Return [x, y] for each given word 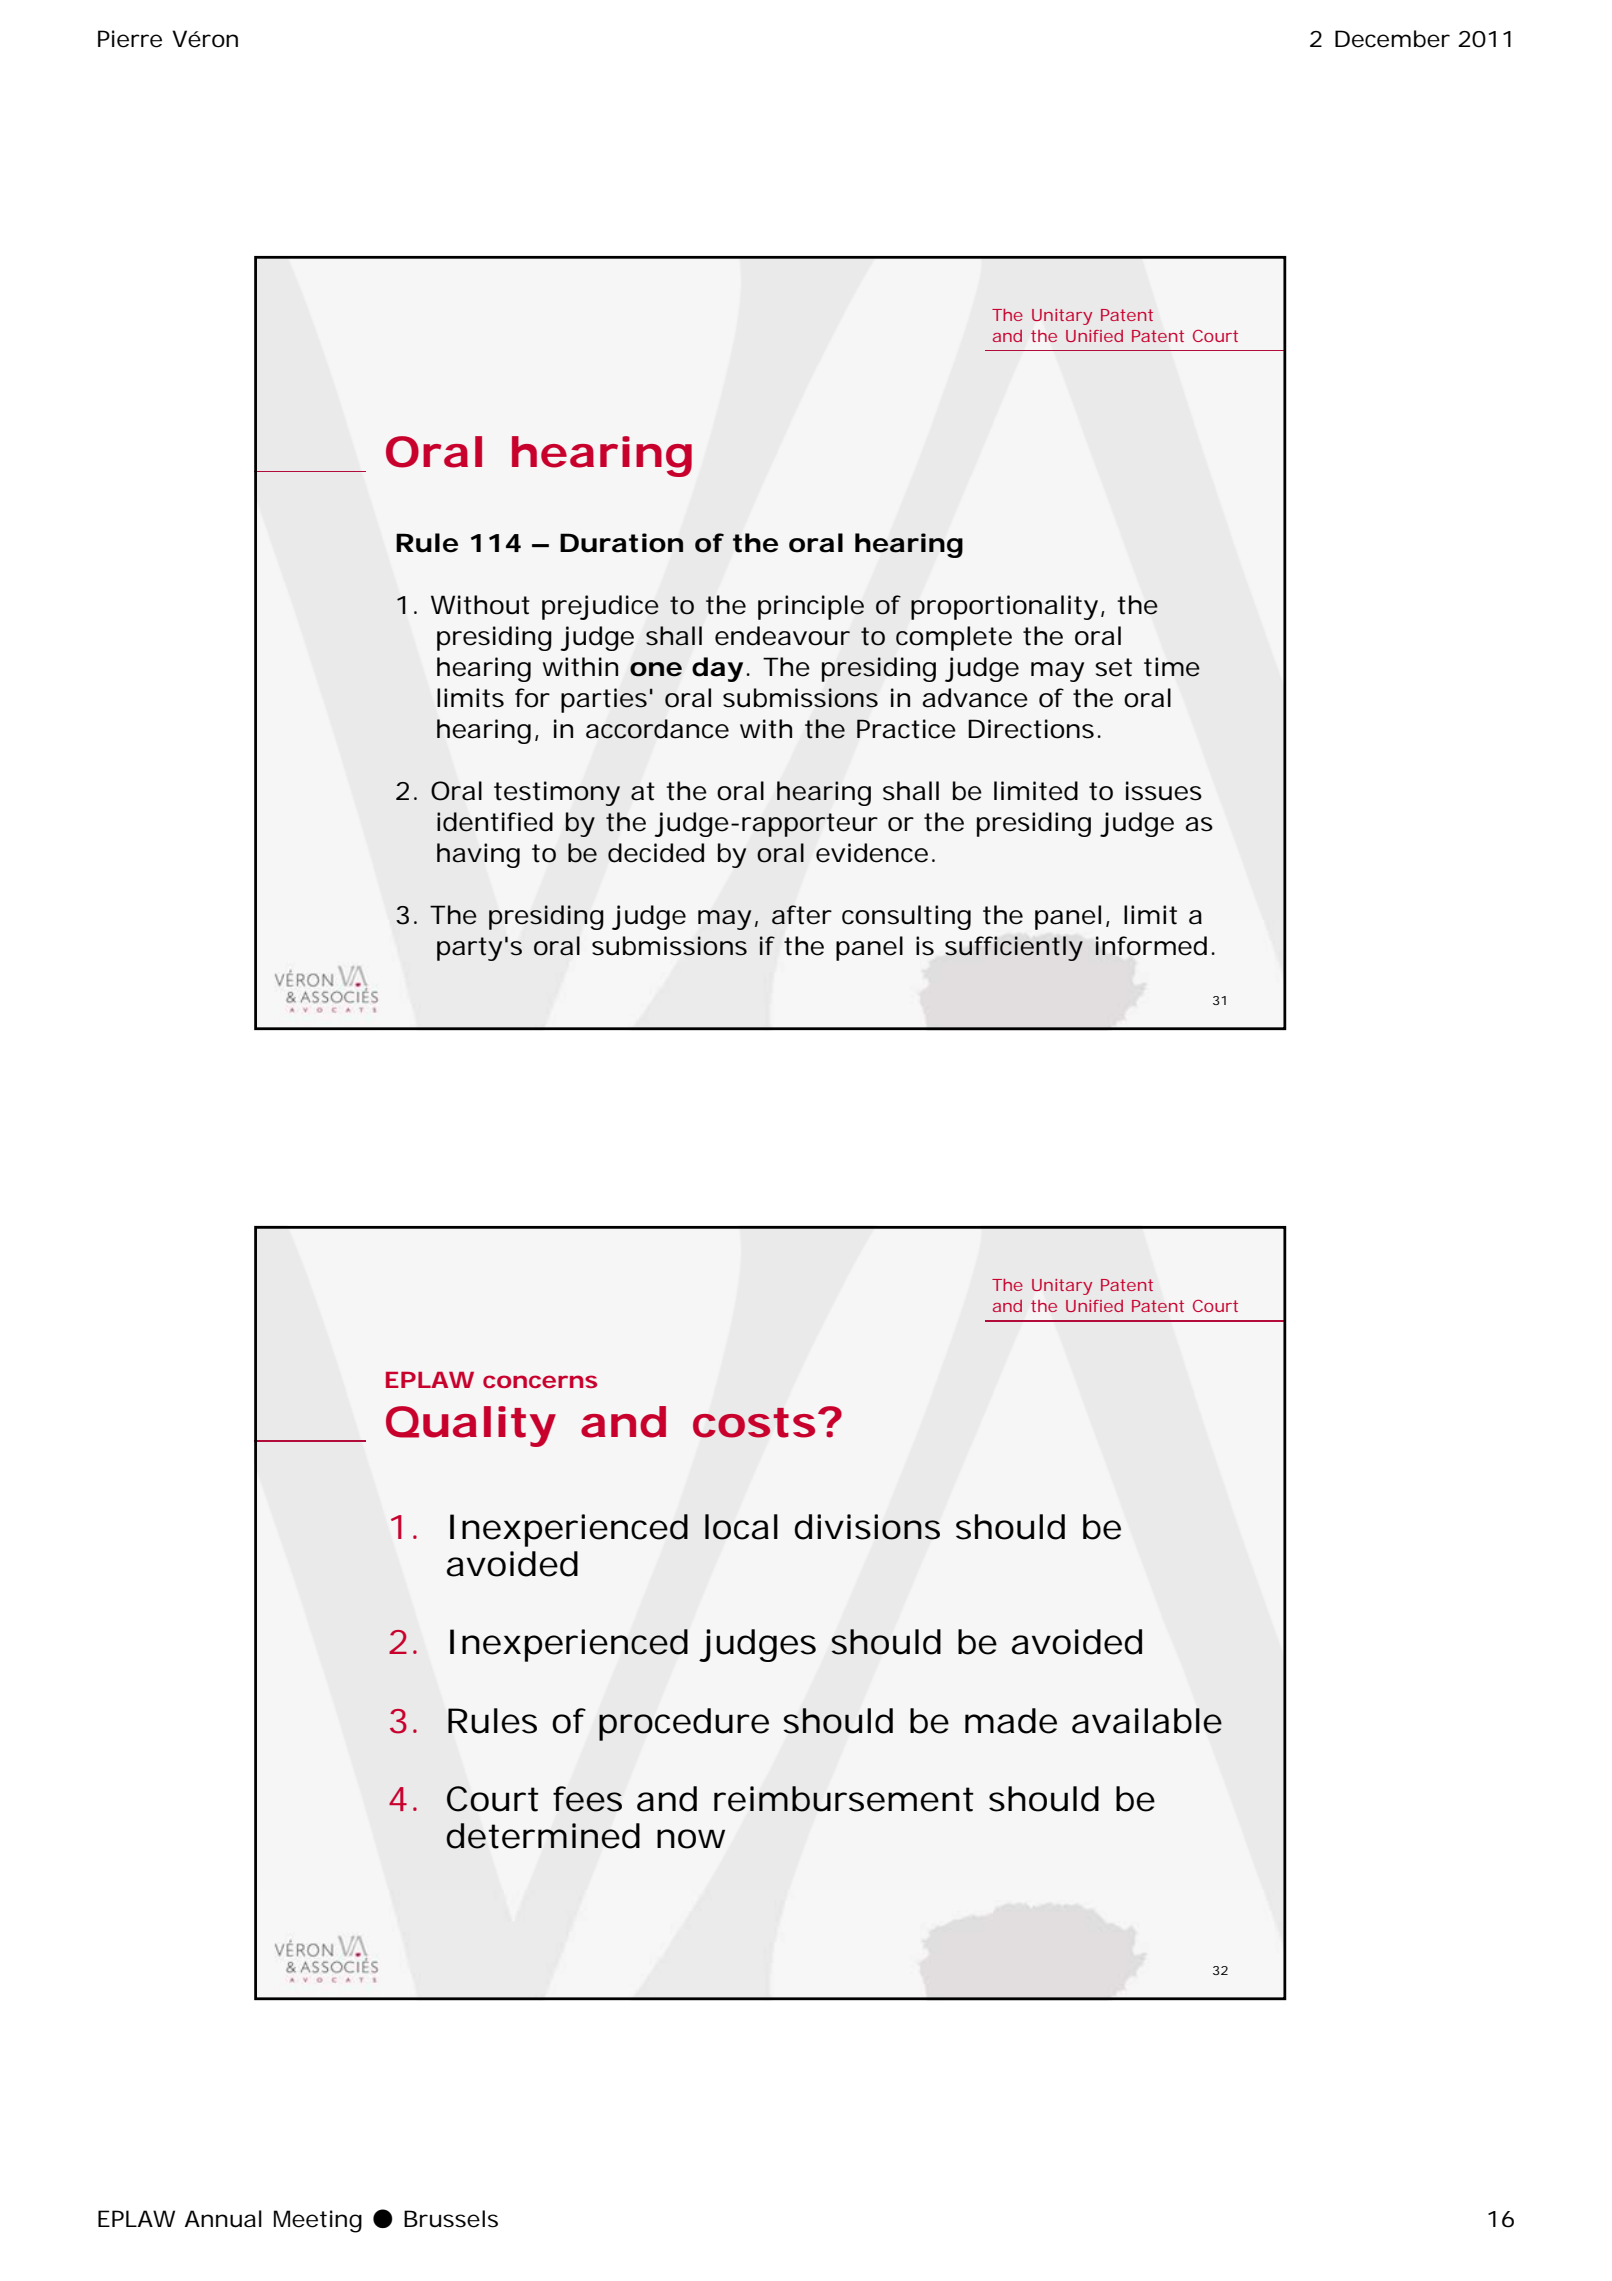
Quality [471, 1426]
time [1172, 667]
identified [495, 822]
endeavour [782, 636]
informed [1151, 946]
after [802, 915]
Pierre [130, 39]
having [478, 855]
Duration [621, 543]
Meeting [318, 2221]
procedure [684, 1724]
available [1147, 1721]
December [1392, 39]
